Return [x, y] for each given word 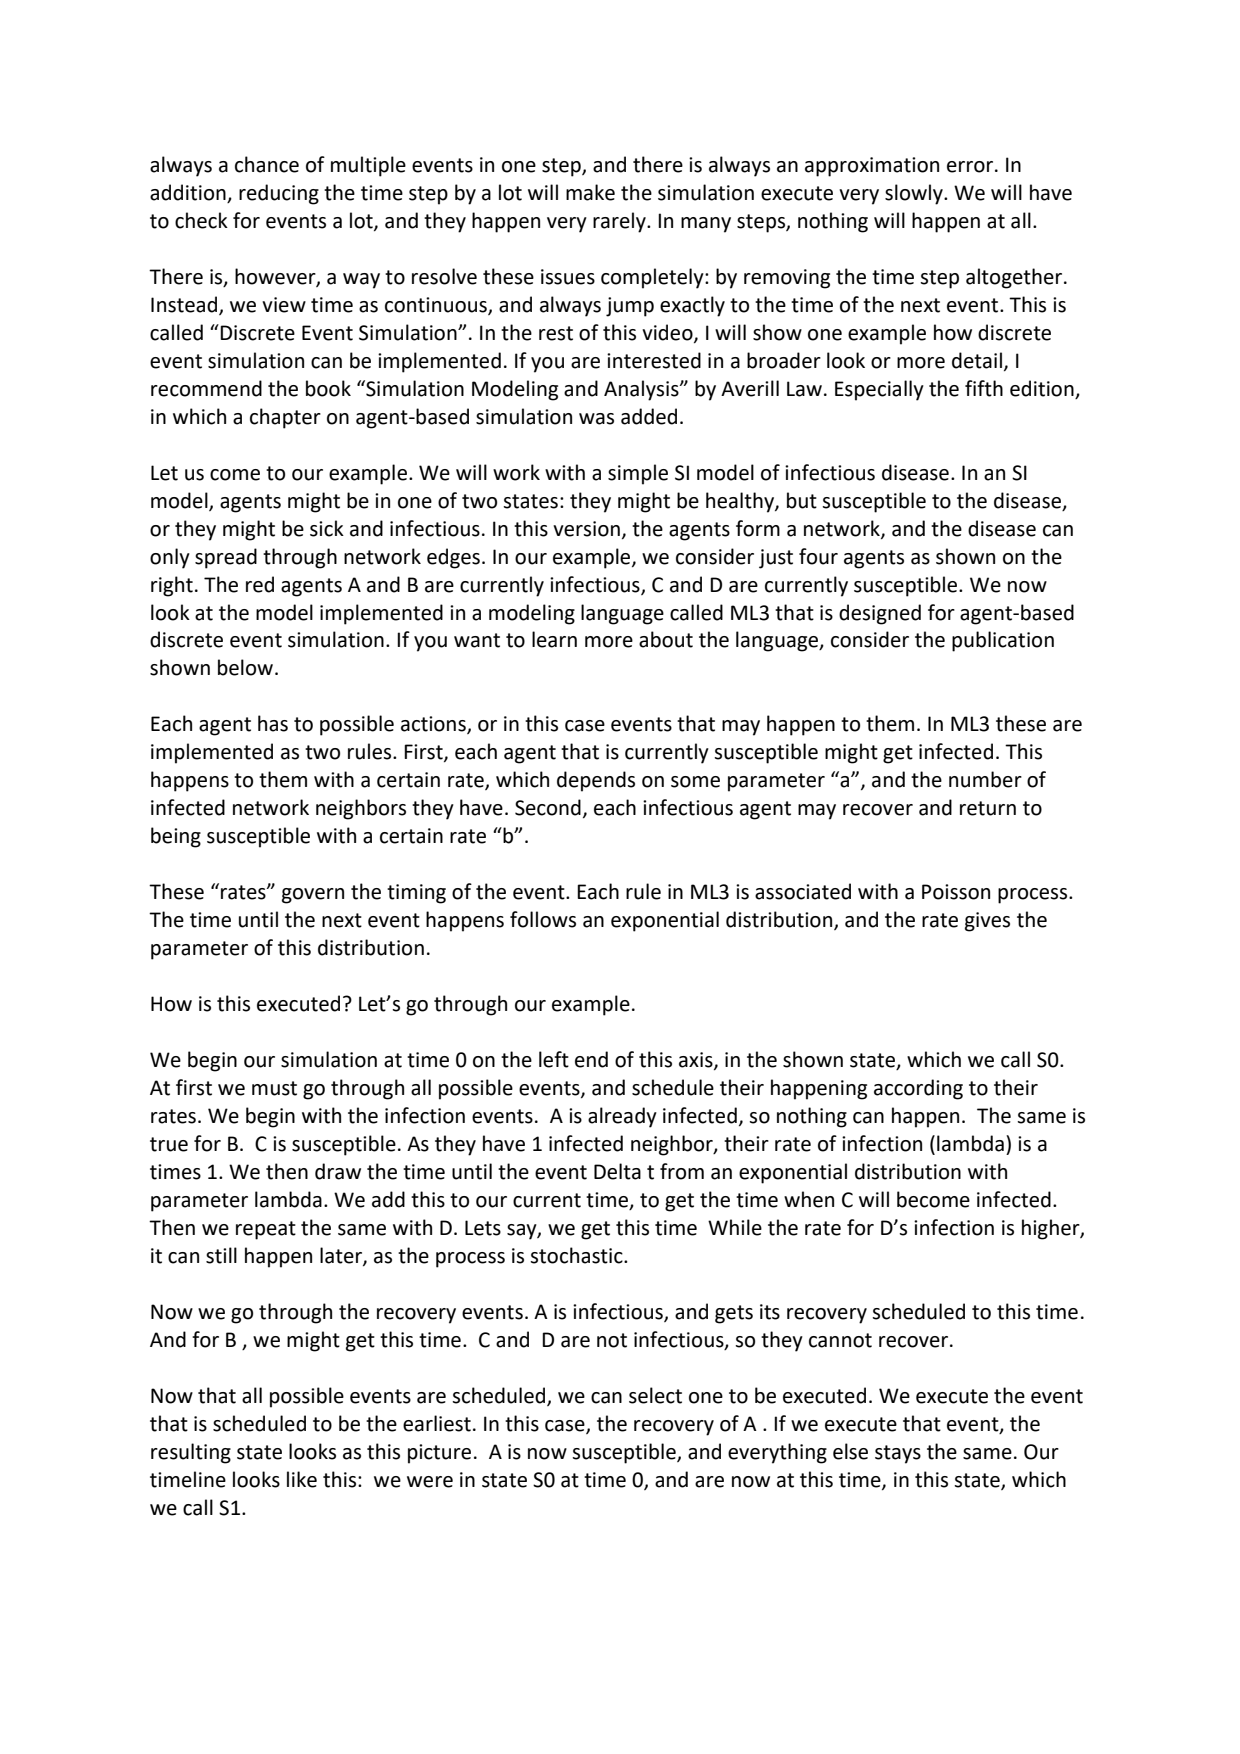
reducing [279, 194]
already [622, 1117]
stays [898, 1454]
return [988, 808]
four [818, 556]
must [274, 1088]
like [302, 1479]
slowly [915, 194]
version [586, 529]
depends [596, 781]
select [655, 1395]
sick [327, 528]
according [918, 1089]
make [590, 192]
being [176, 837]
